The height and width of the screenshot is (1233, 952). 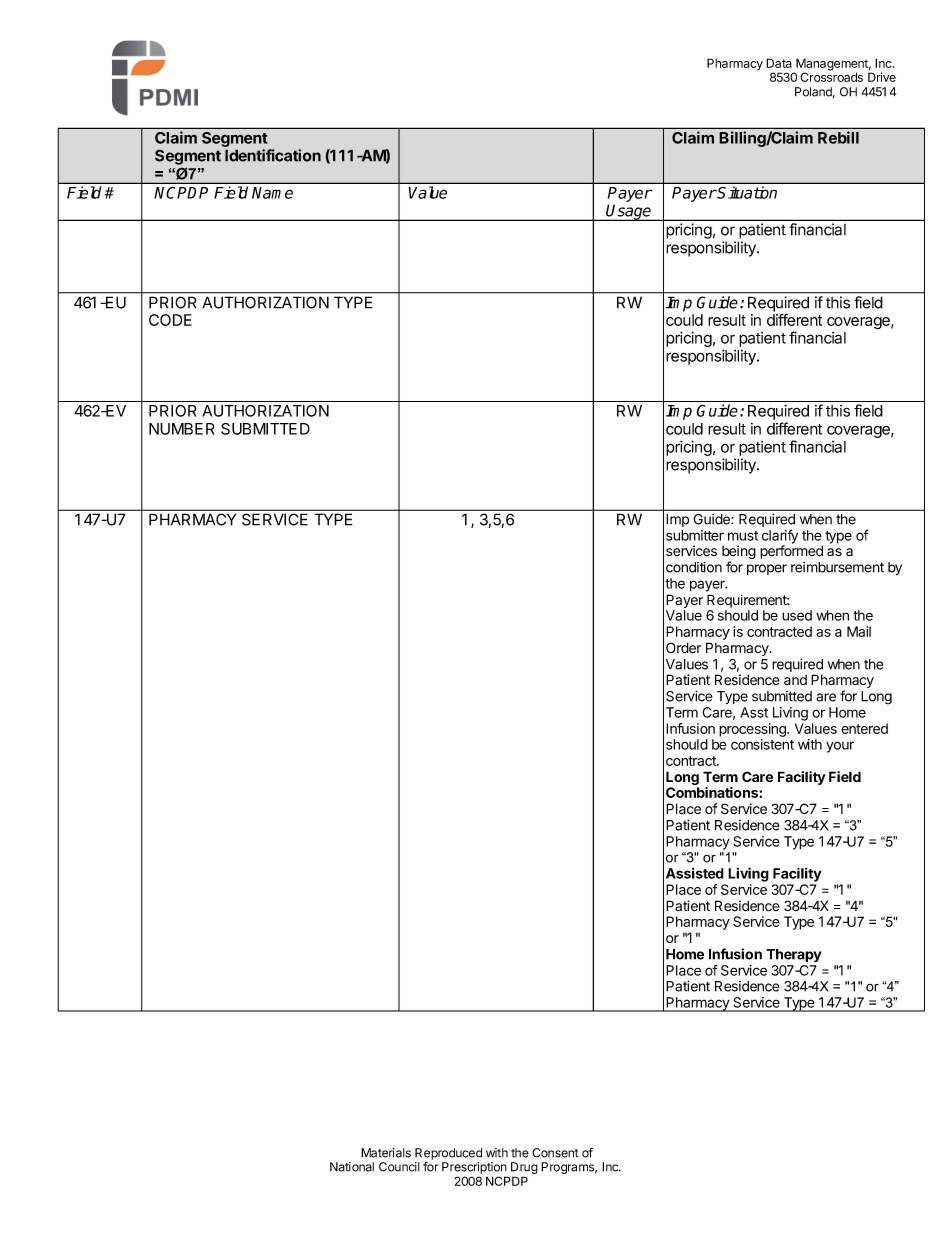 I want to click on consistent, so click(x=762, y=744).
